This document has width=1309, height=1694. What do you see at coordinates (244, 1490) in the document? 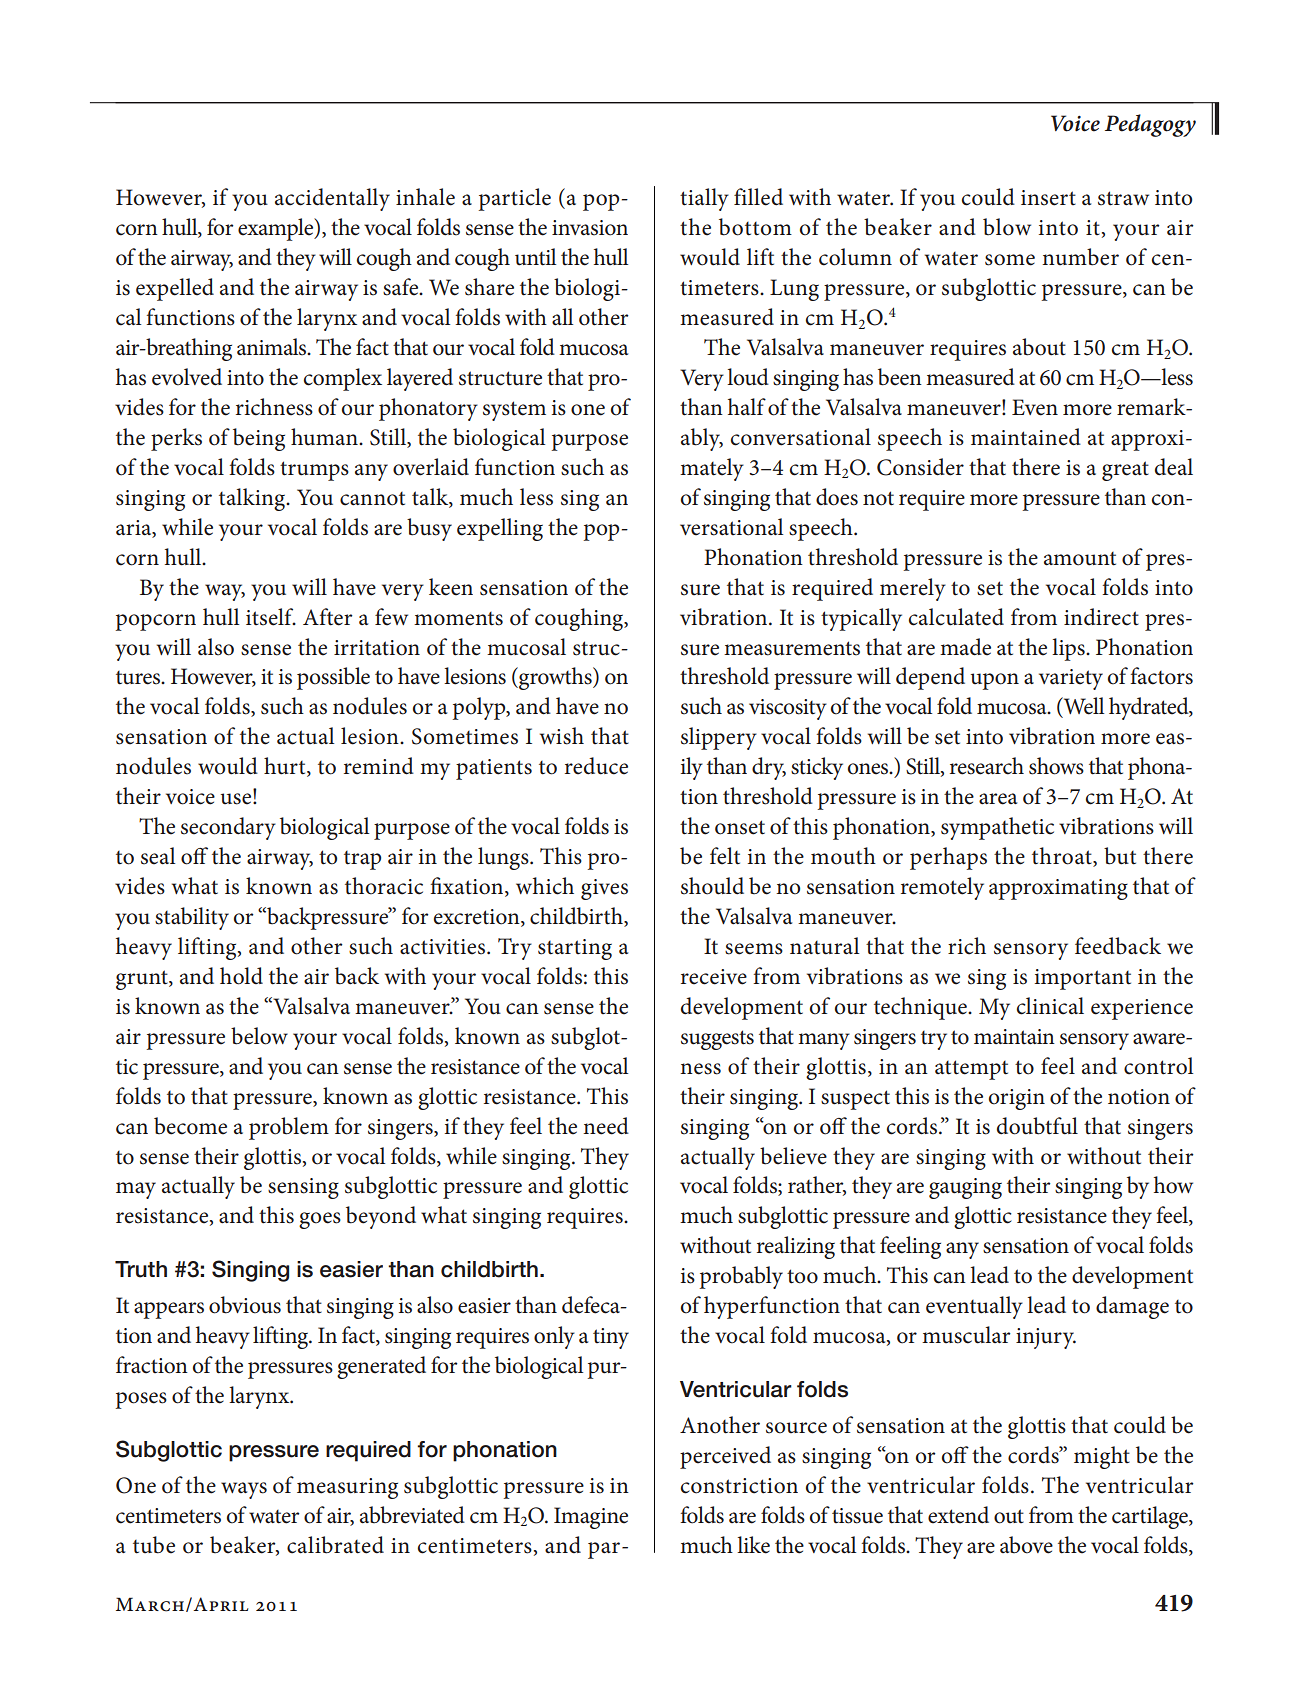
I see `ways` at bounding box center [244, 1490].
